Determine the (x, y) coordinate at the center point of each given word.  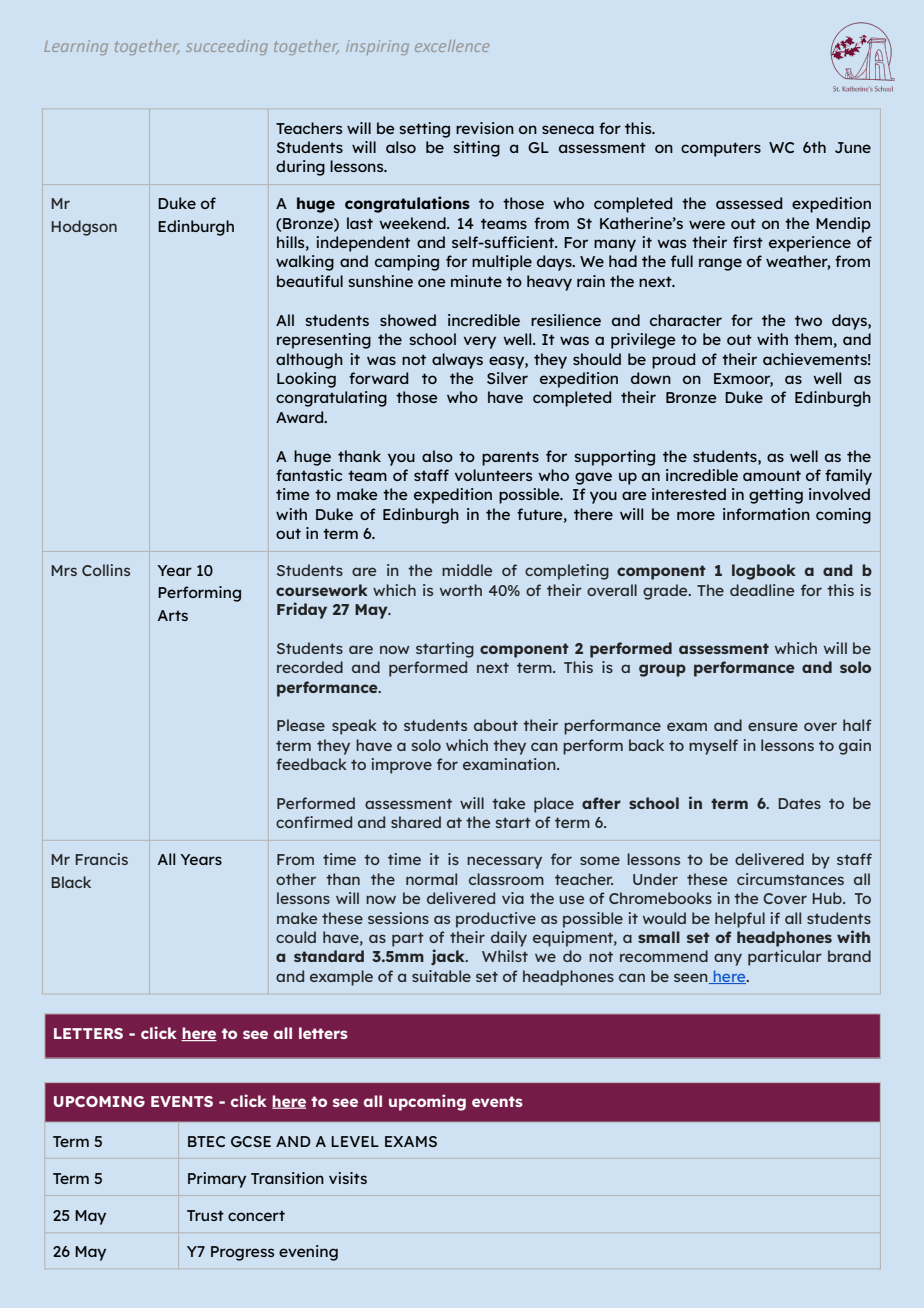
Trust (205, 1215)
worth (461, 590)
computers (721, 149)
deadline (762, 590)
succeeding (227, 47)
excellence (452, 46)
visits (348, 1178)
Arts (173, 615)
